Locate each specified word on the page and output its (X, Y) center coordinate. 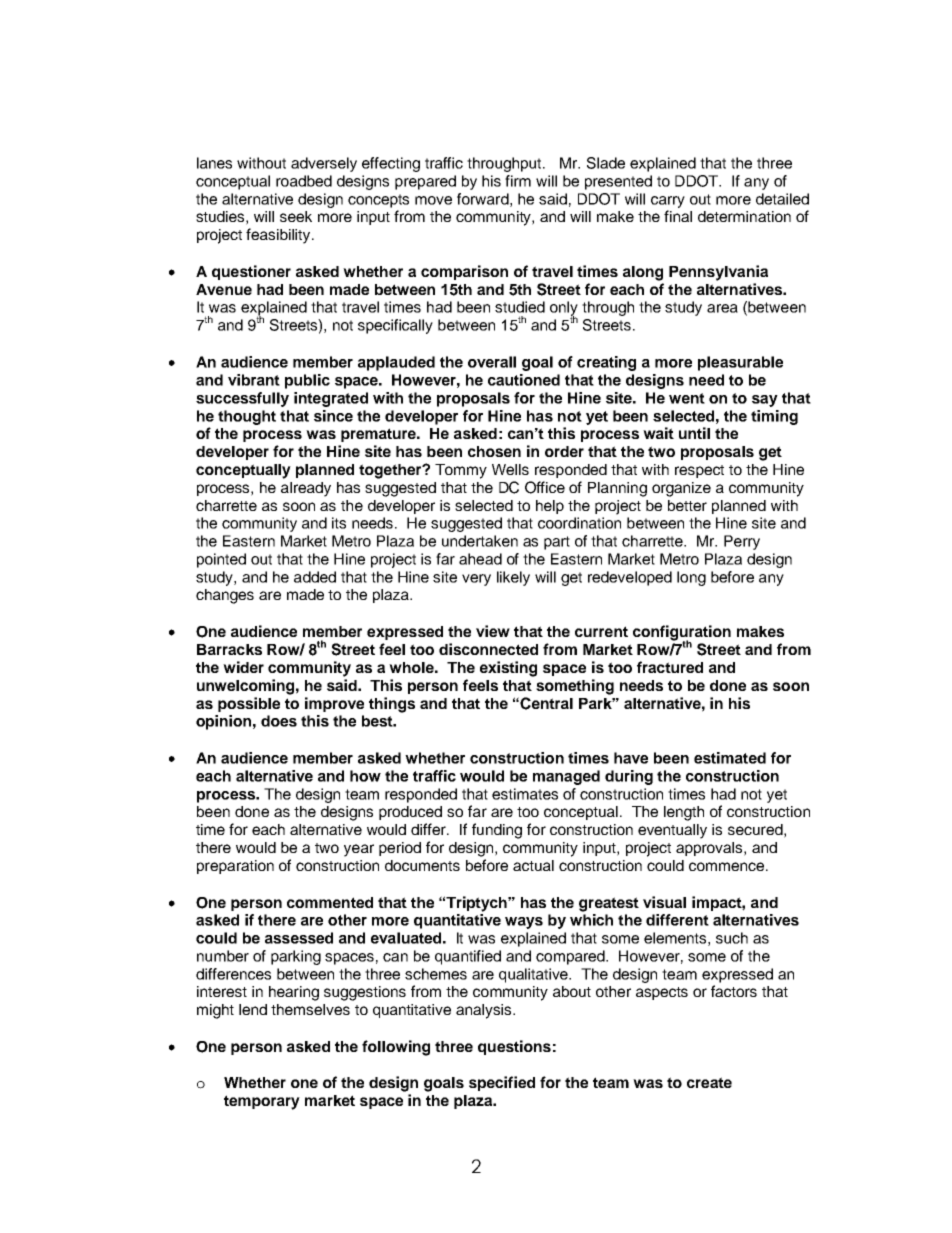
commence (728, 866)
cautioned (524, 380)
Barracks (229, 649)
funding (497, 831)
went (687, 398)
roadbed (304, 181)
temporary (262, 1102)
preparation (235, 867)
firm (518, 181)
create (709, 1082)
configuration (682, 634)
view (493, 631)
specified (502, 1083)
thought (247, 417)
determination (744, 216)
